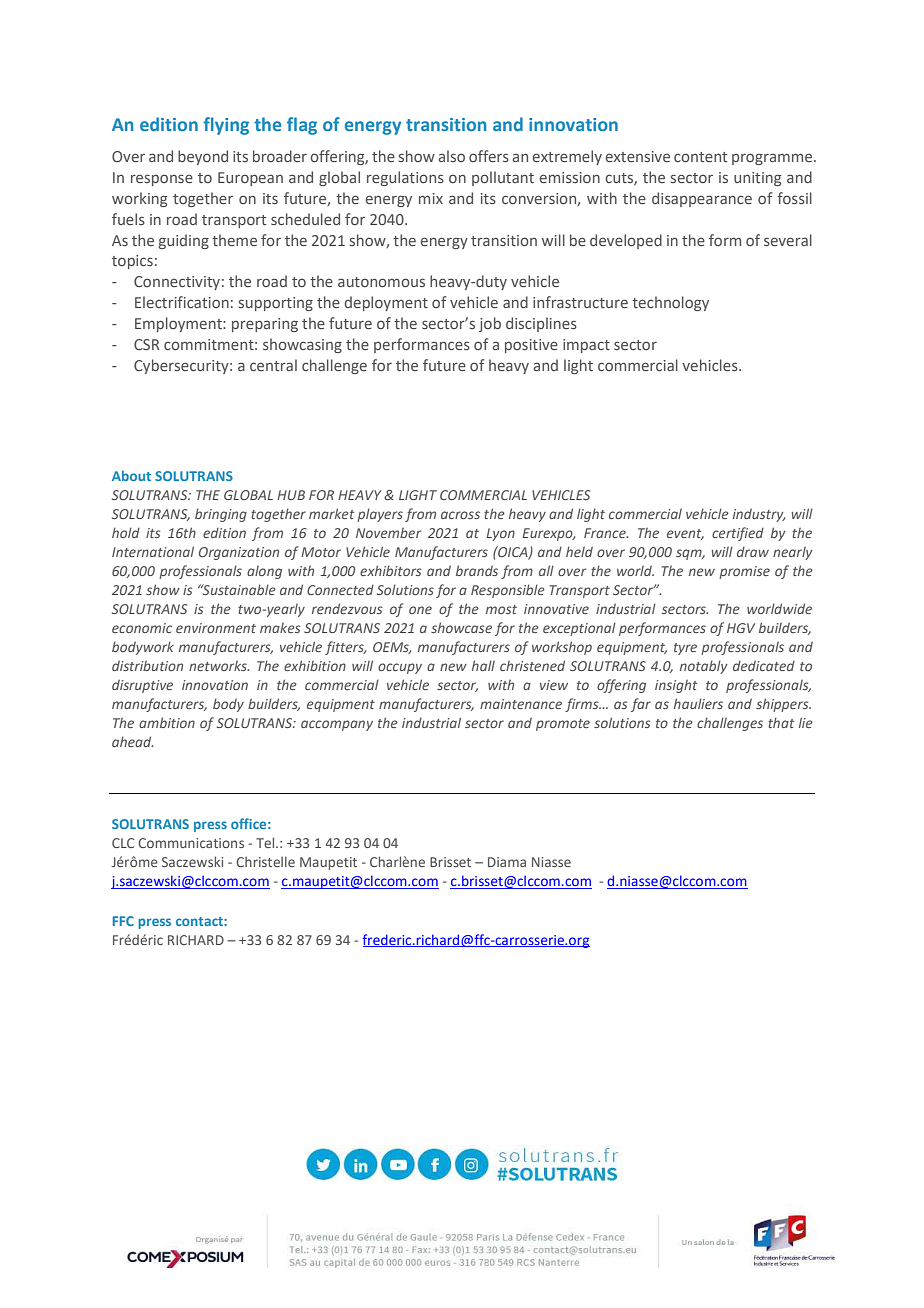  What do you see at coordinates (191, 843) in the screenshot?
I see `Communications` at bounding box center [191, 843].
